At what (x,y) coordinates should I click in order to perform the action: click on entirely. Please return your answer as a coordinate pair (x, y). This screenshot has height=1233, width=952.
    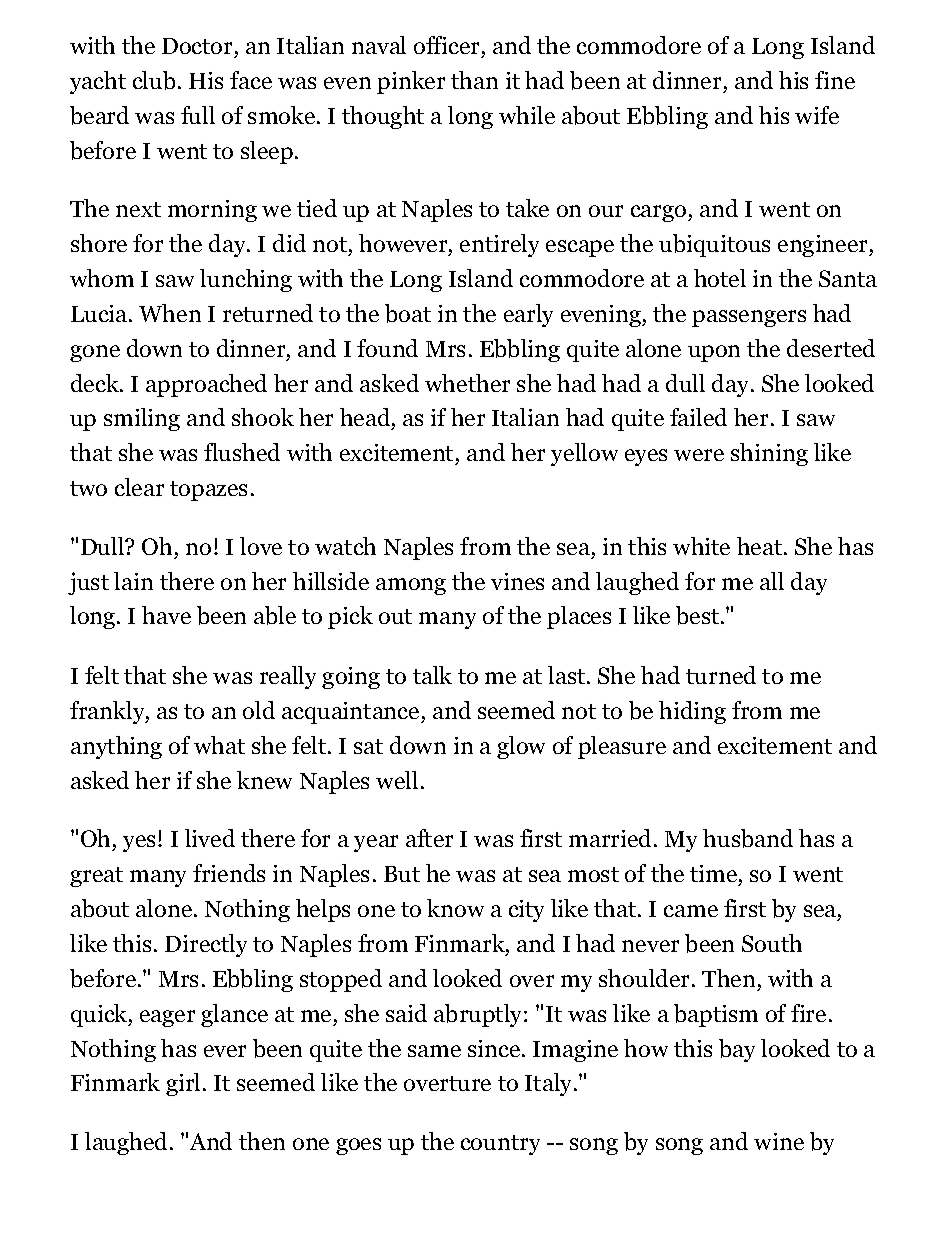
    Looking at the image, I should click on (499, 245).
